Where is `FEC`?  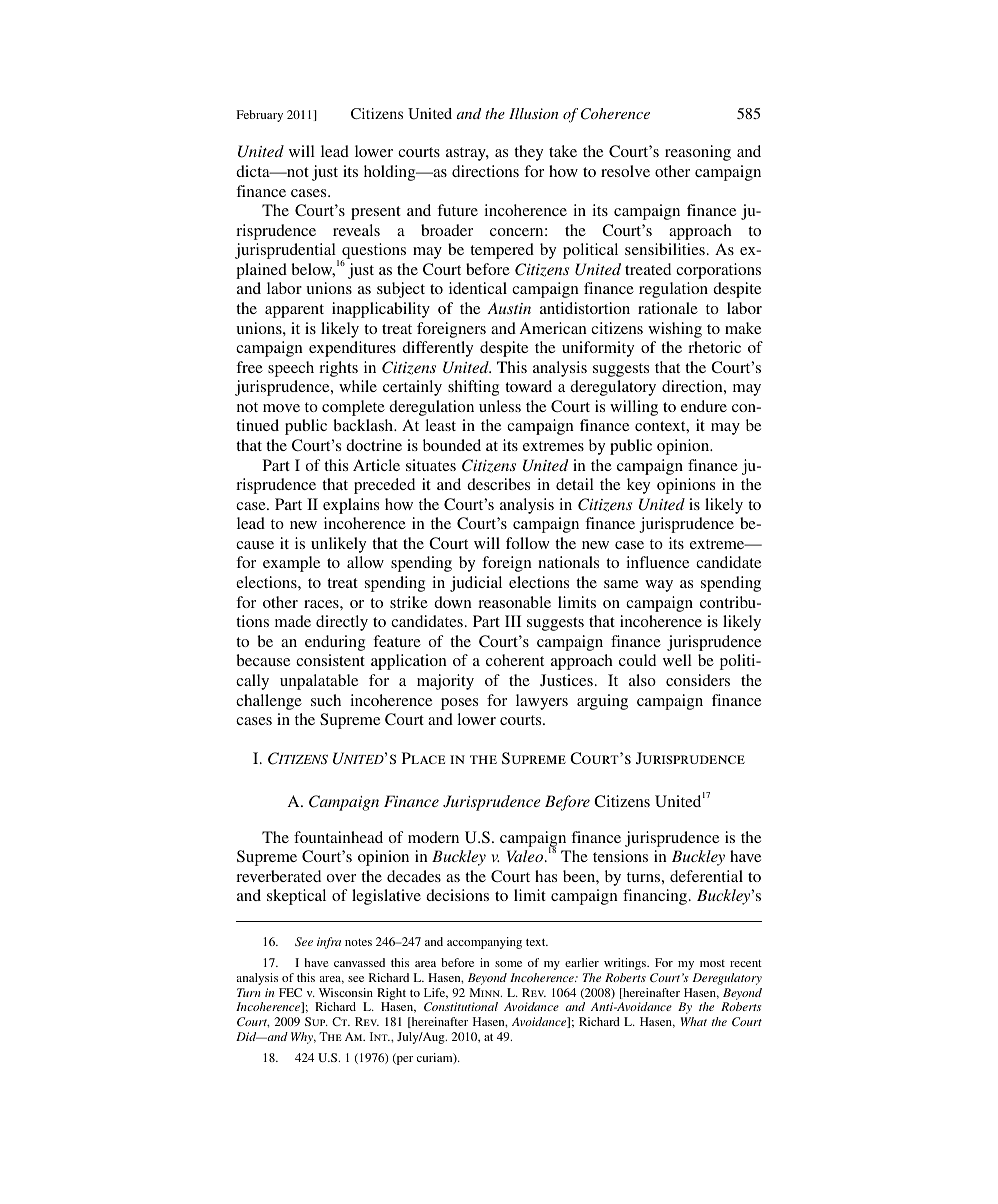 FEC is located at coordinates (290, 992).
